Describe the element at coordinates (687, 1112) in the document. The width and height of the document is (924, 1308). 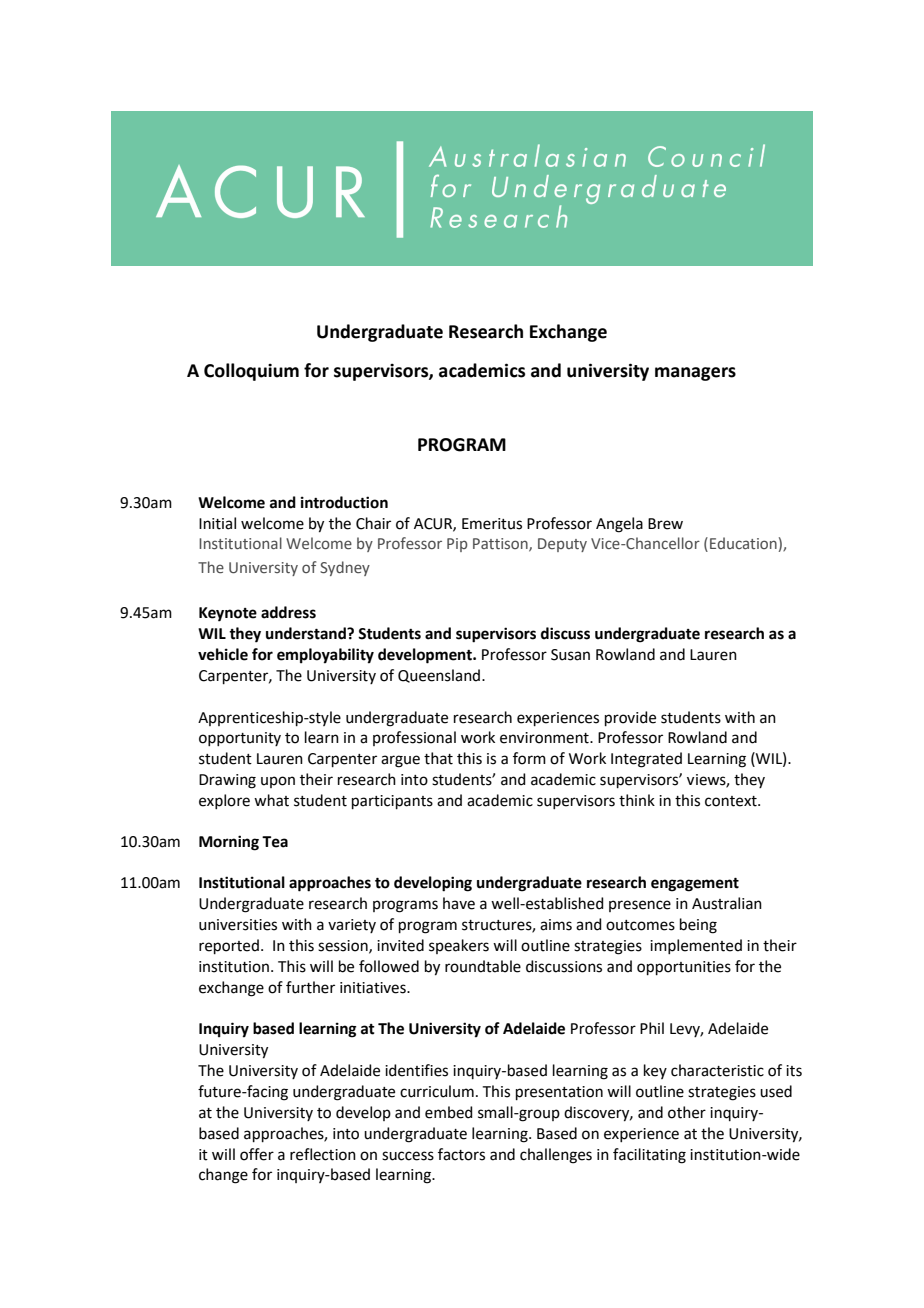
I see `other` at that location.
